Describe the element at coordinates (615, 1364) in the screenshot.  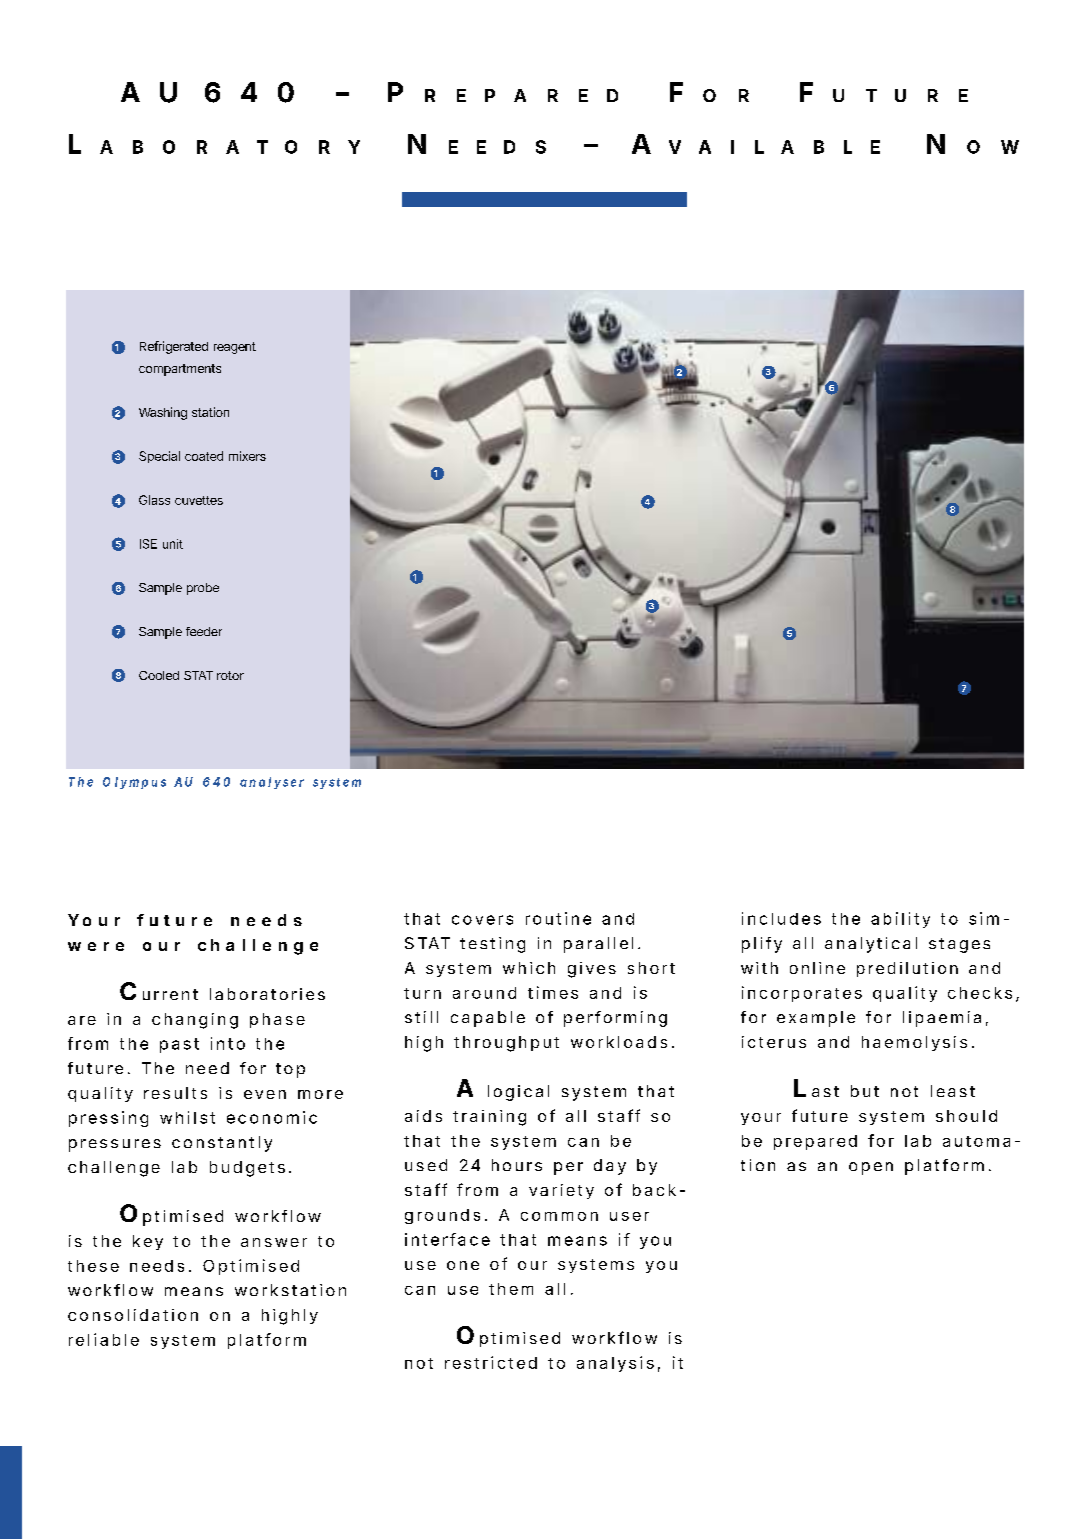
I see `analysis` at that location.
